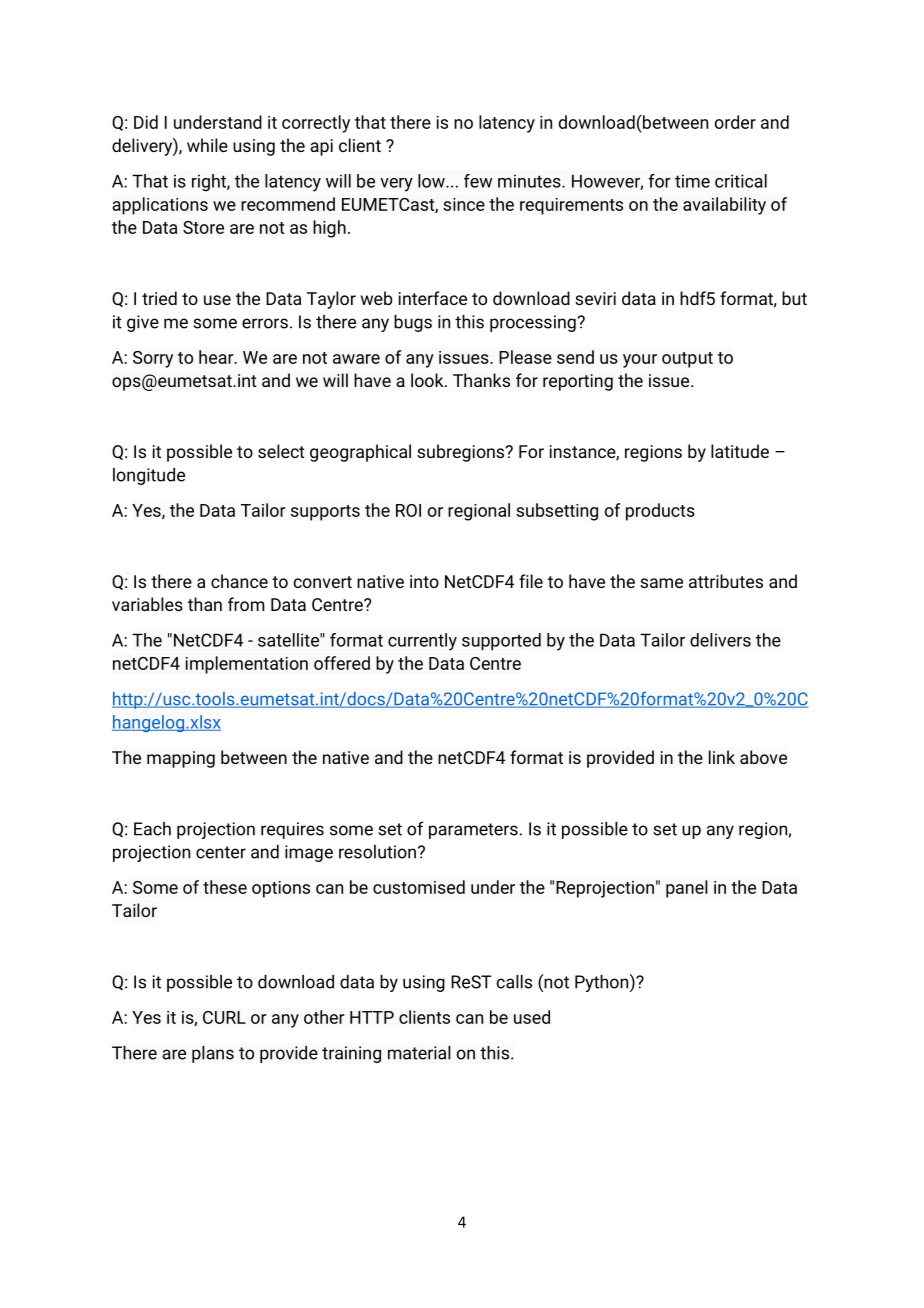  Describe the element at coordinates (207, 145) in the screenshot. I see `while` at that location.
